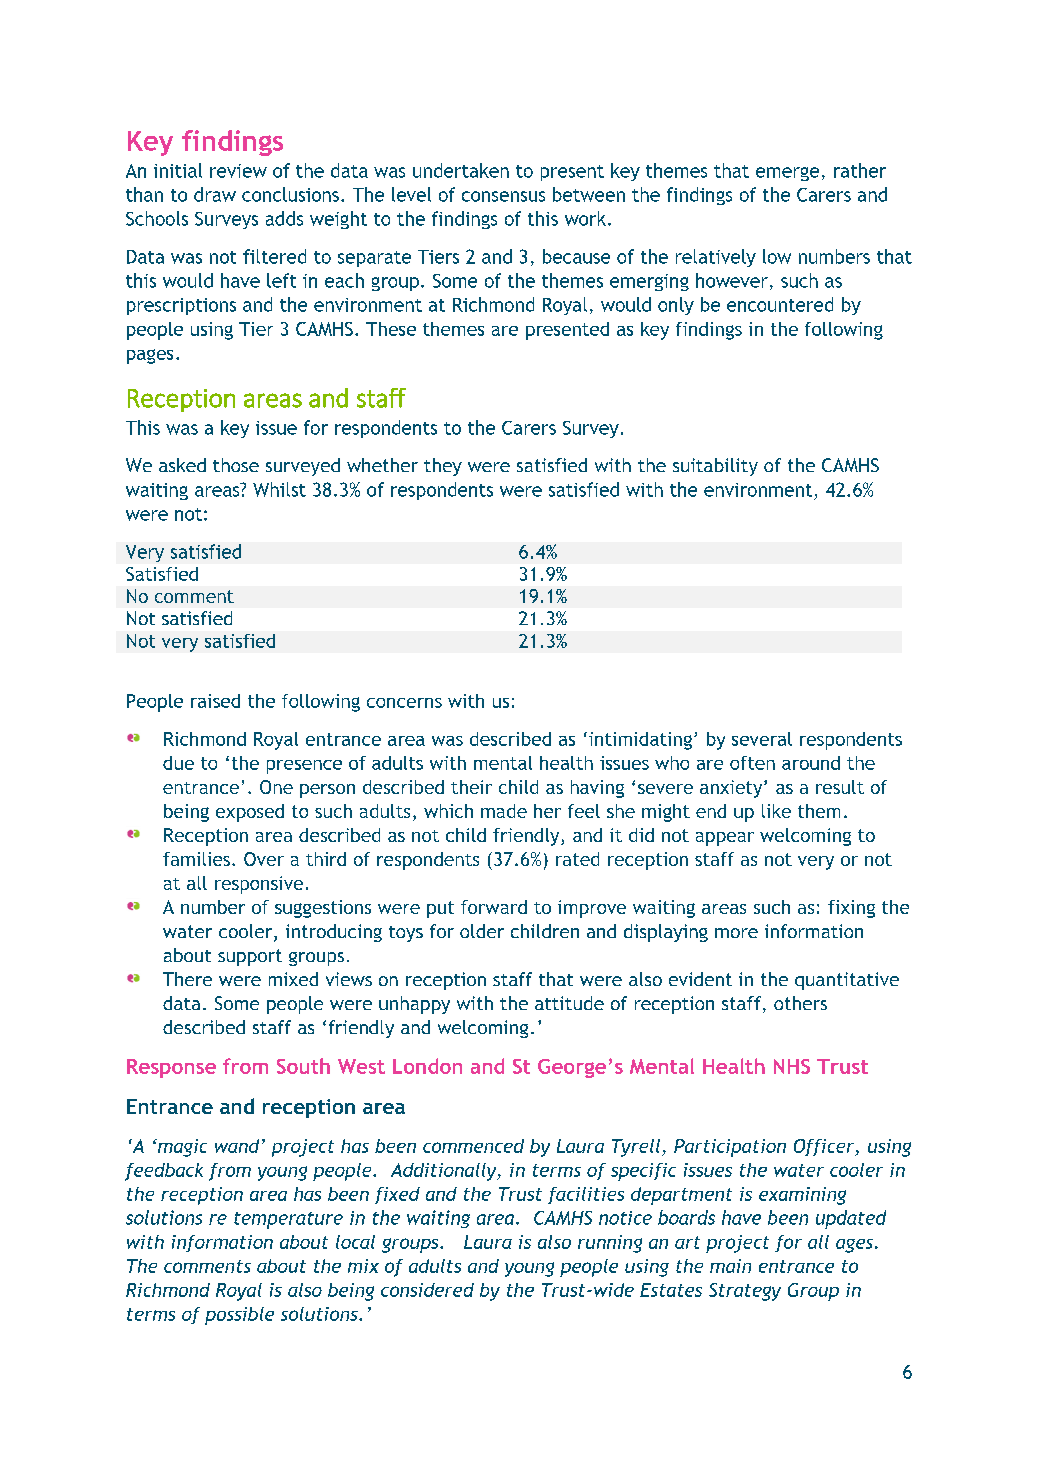 This screenshot has width=1038, height=1468. I want to click on suitability, so click(715, 467).
